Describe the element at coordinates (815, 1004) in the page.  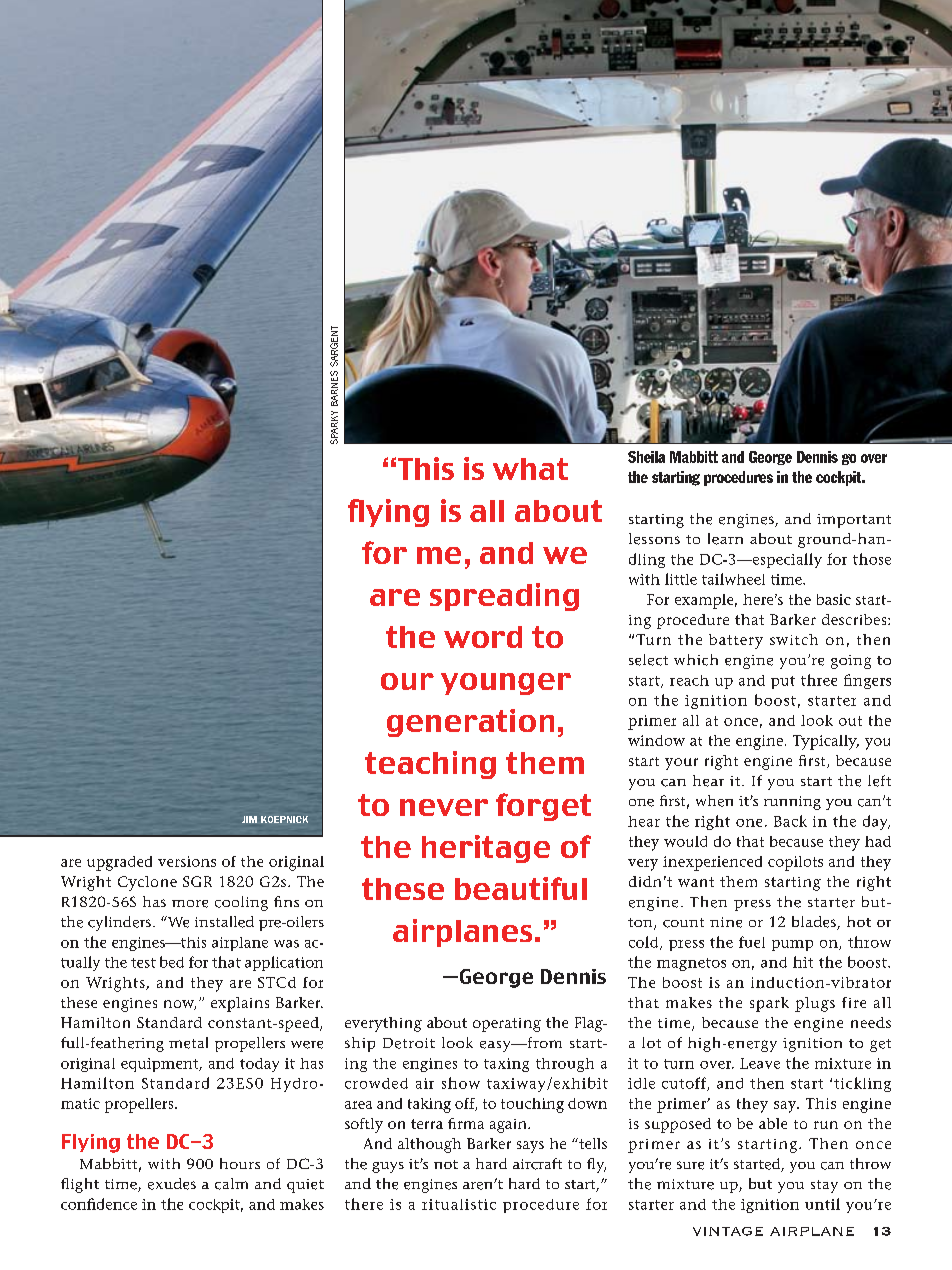
I see `plugs` at that location.
